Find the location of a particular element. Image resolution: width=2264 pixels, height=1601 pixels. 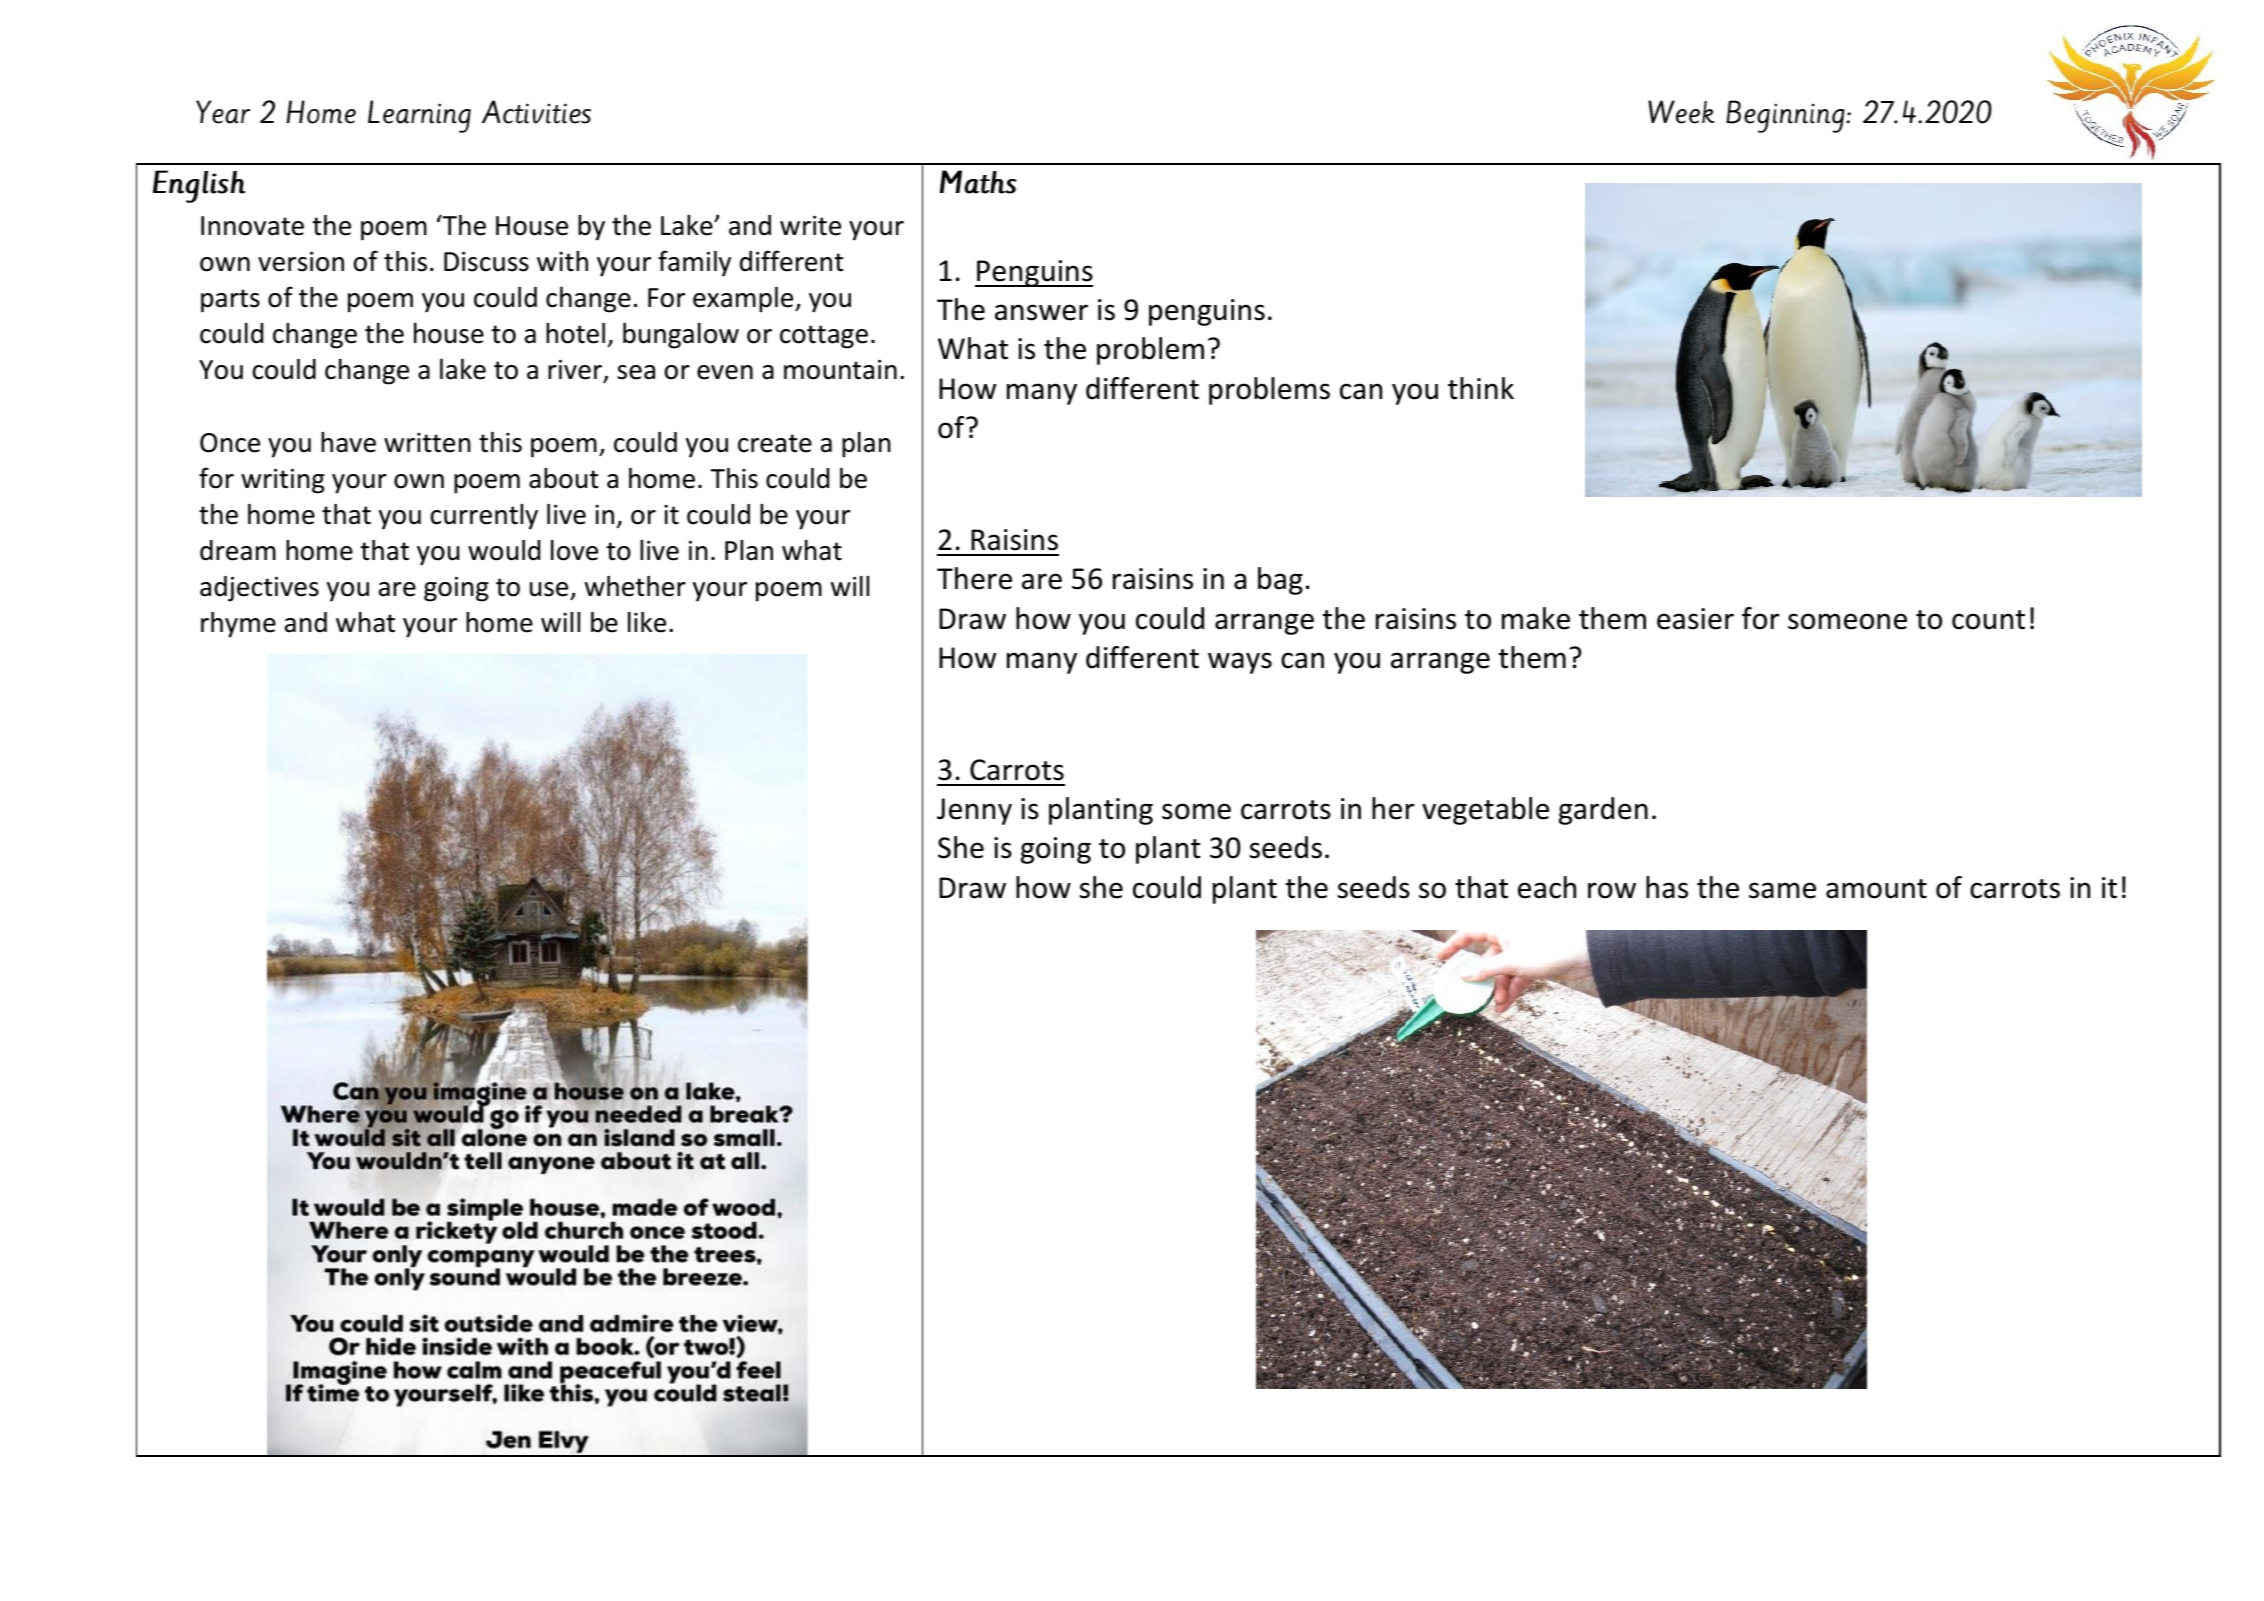

easier is located at coordinates (1695, 619).
